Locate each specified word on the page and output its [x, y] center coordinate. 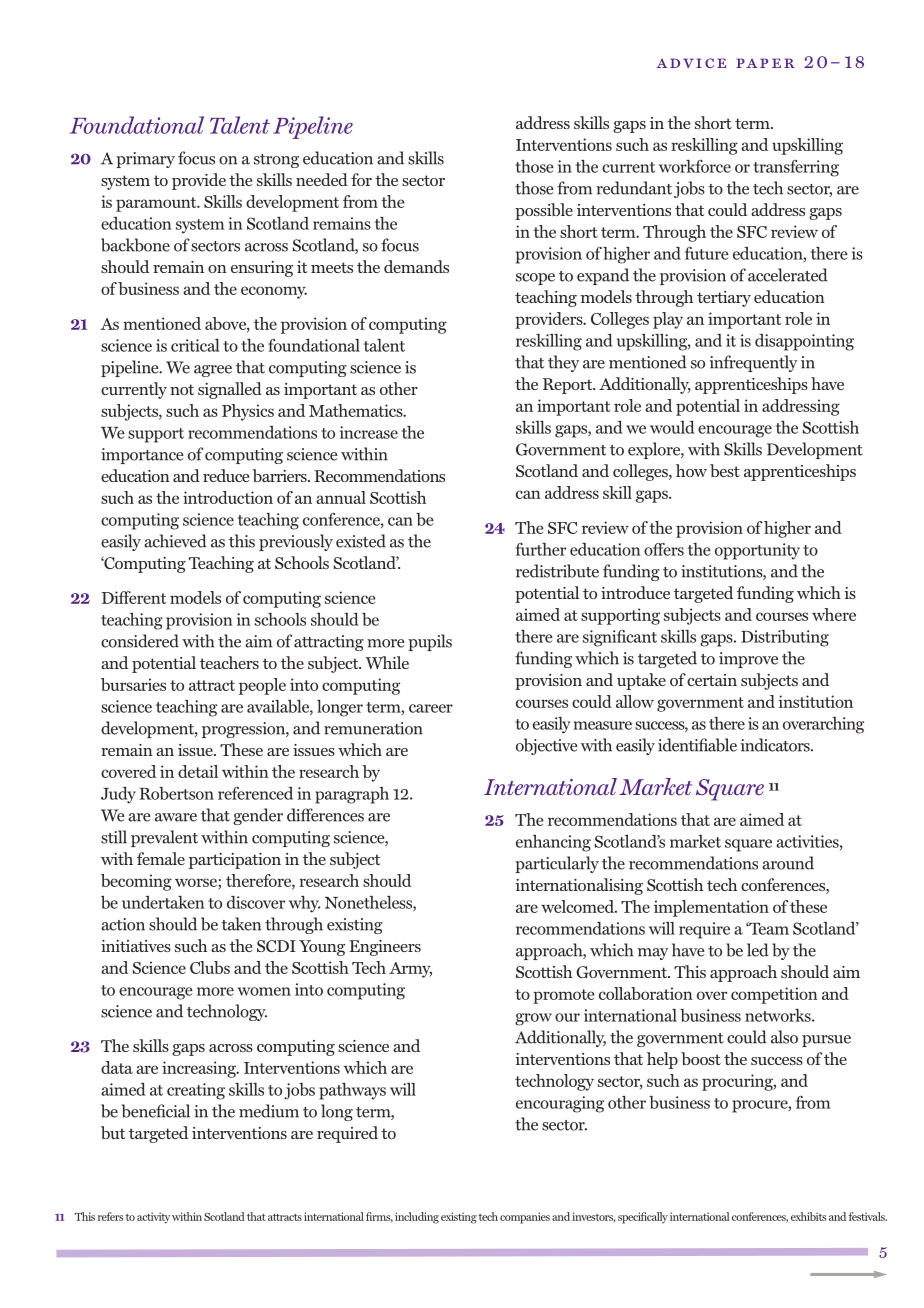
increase [369, 432]
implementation [711, 908]
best [725, 470]
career [431, 708]
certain [712, 680]
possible [544, 211]
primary [145, 160]
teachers [229, 662]
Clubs [210, 967]
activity [153, 1218]
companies [525, 1218]
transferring [796, 168]
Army [410, 970]
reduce [226, 475]
